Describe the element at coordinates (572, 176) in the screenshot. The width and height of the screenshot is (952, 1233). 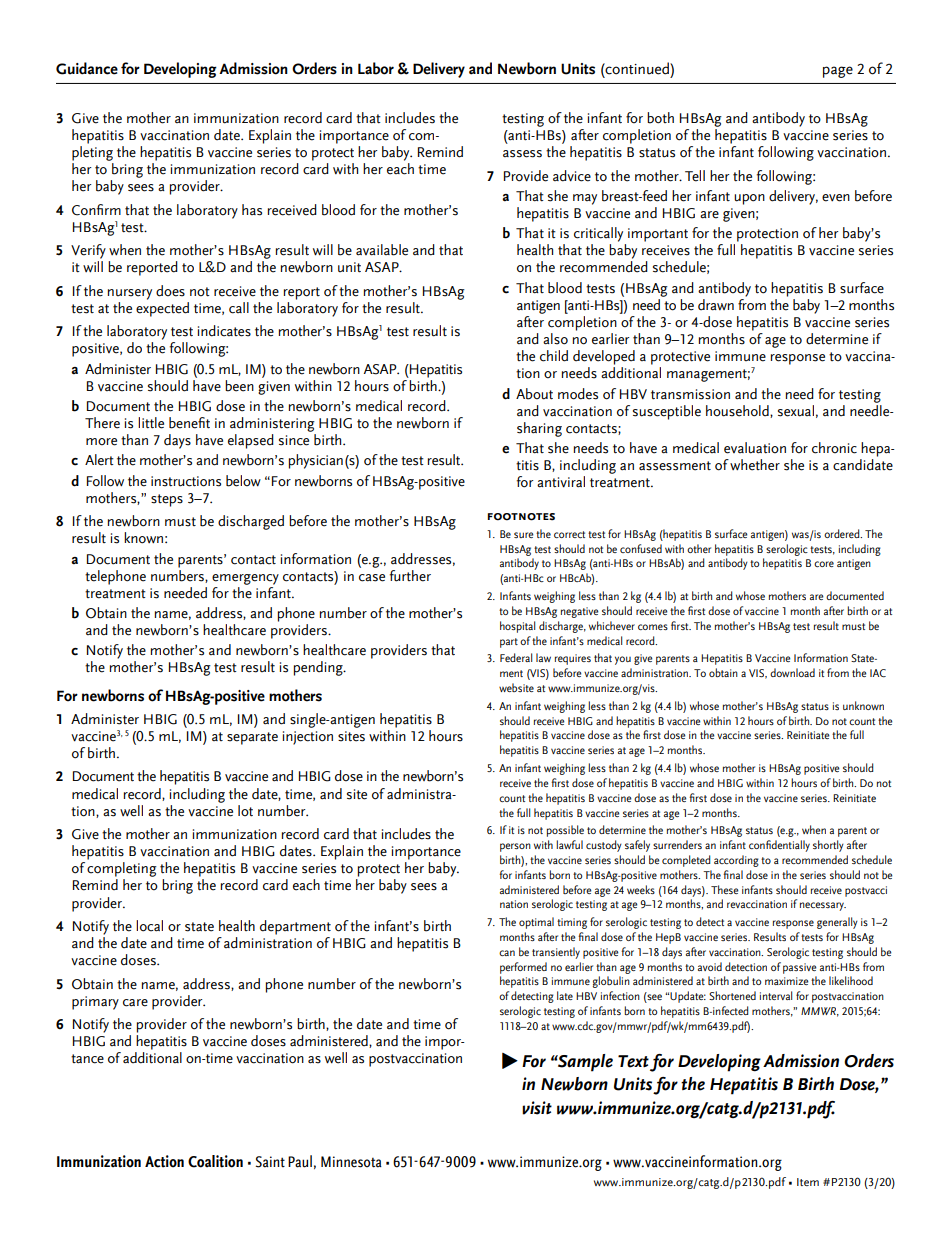
I see `advice` at that location.
